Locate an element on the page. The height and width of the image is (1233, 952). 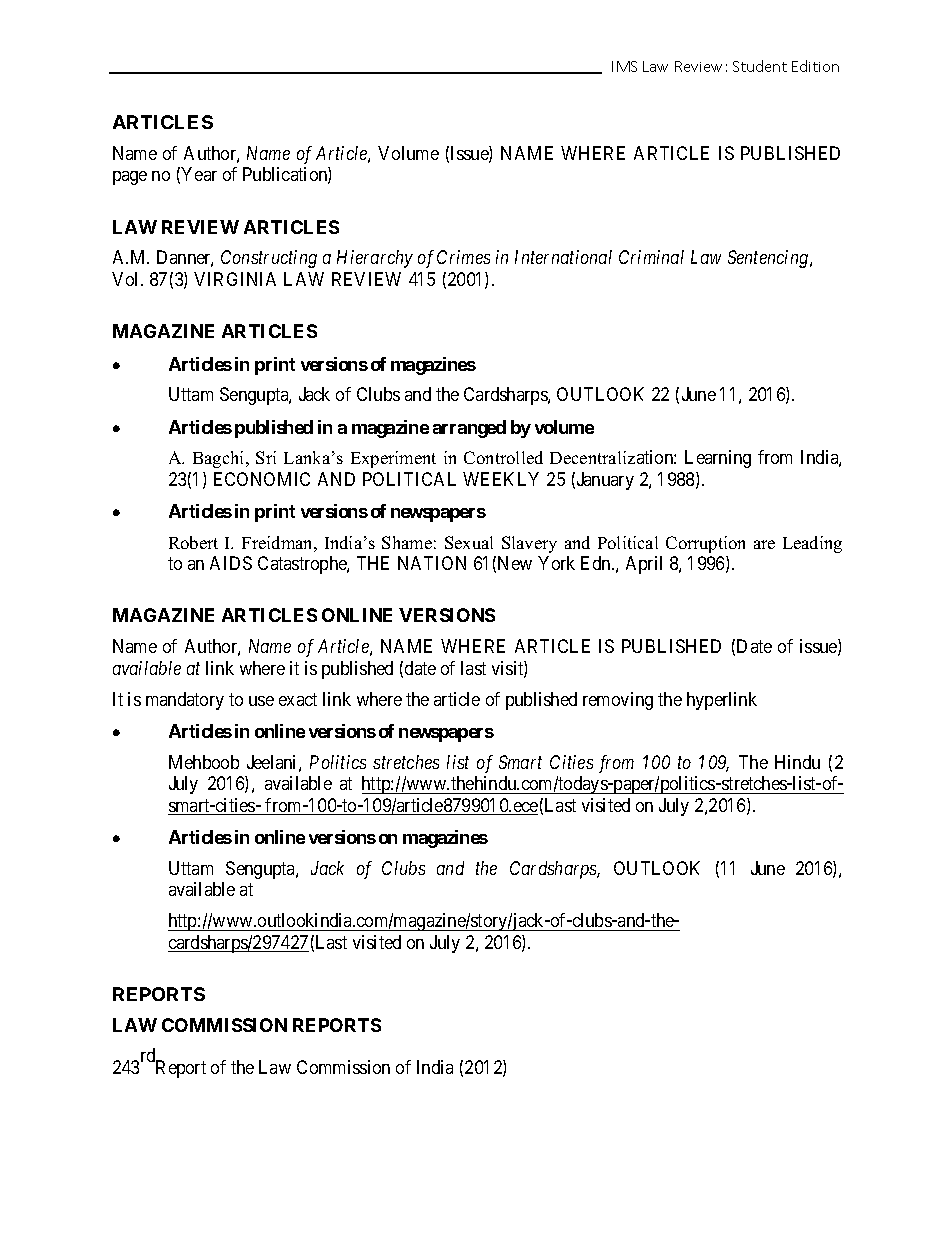
removing is located at coordinates (618, 701).
